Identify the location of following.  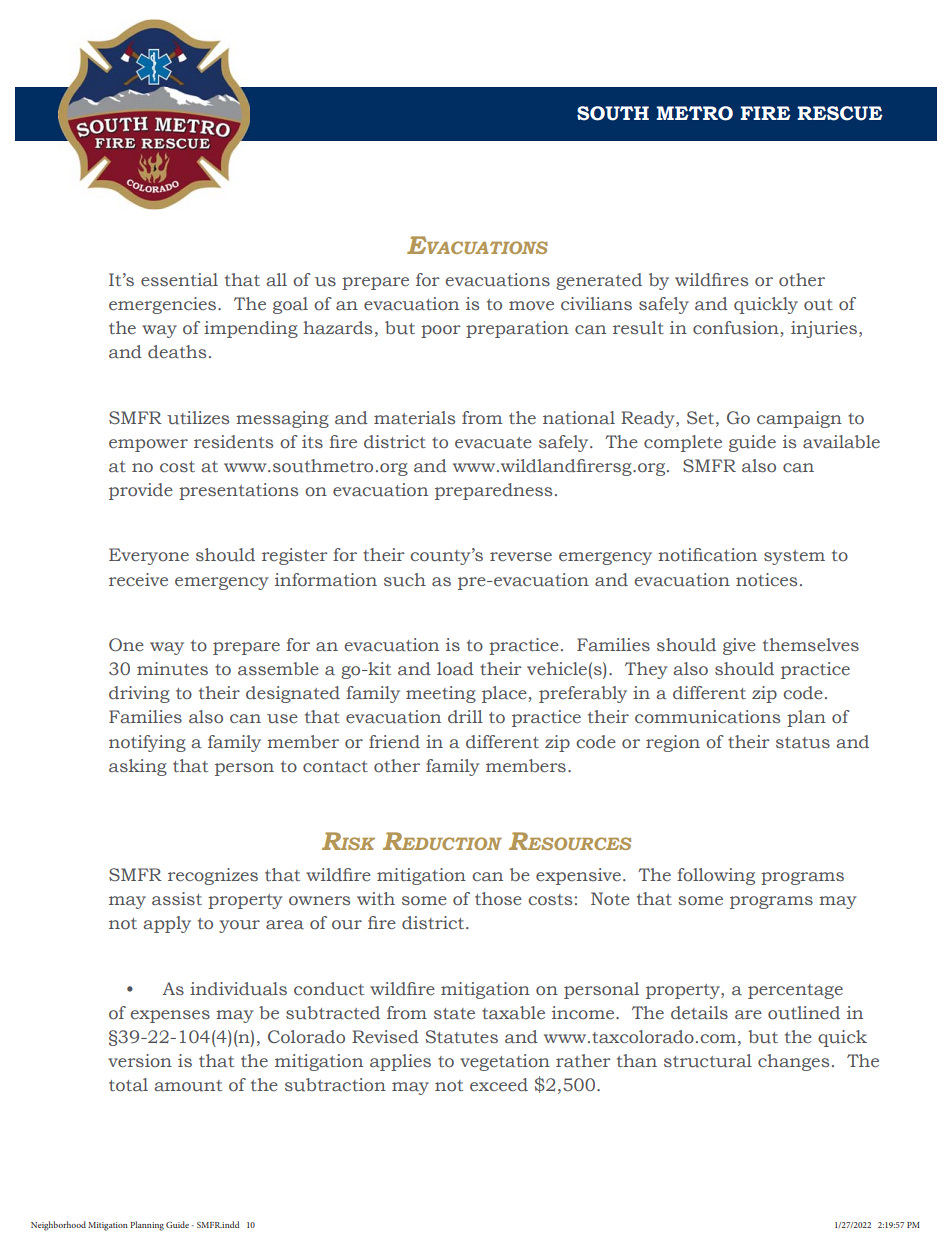
(716, 876).
